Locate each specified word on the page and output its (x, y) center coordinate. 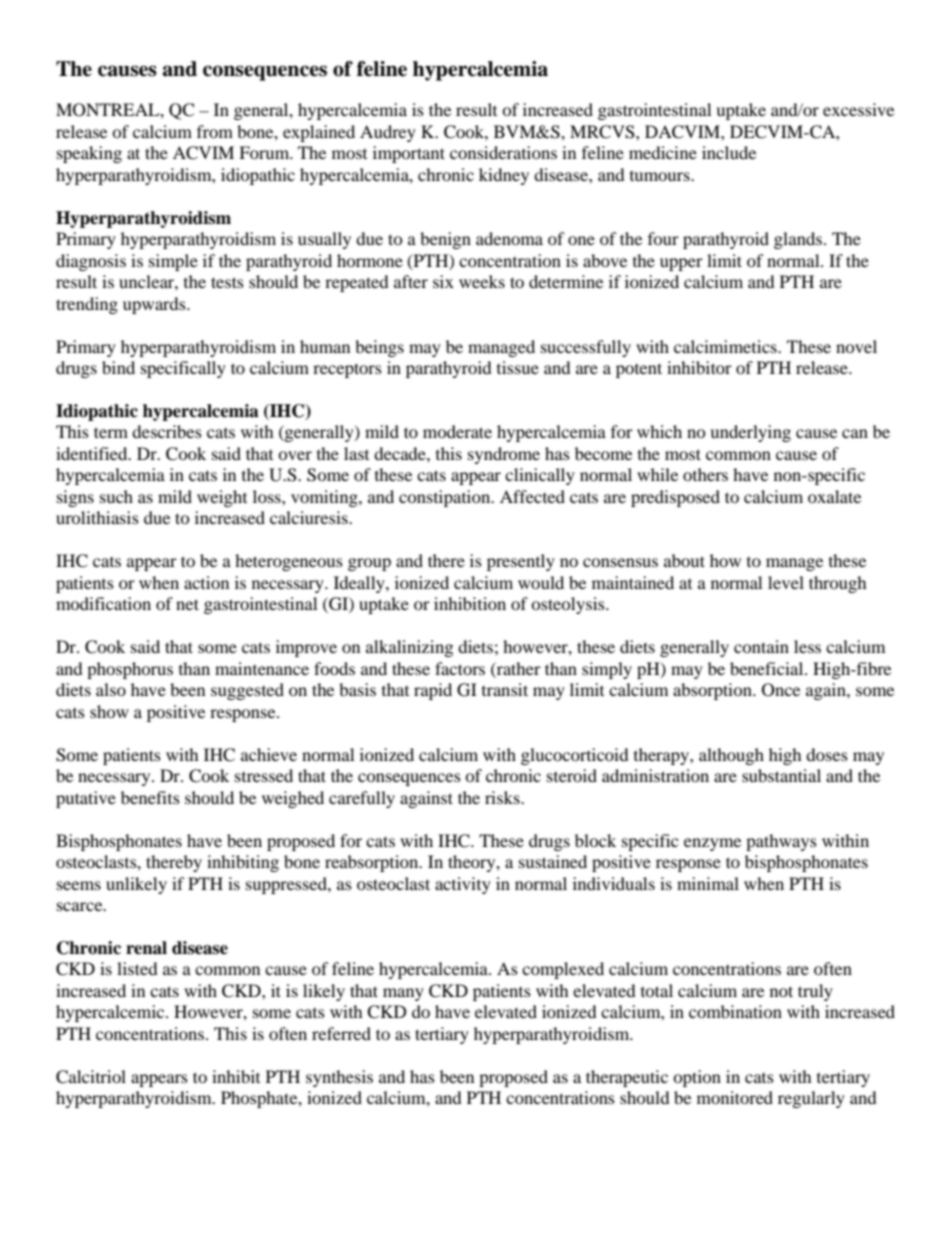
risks (503, 797)
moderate (457, 431)
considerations (503, 152)
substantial (781, 775)
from (215, 131)
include (729, 152)
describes (167, 431)
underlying (750, 433)
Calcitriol (91, 1077)
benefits (150, 797)
